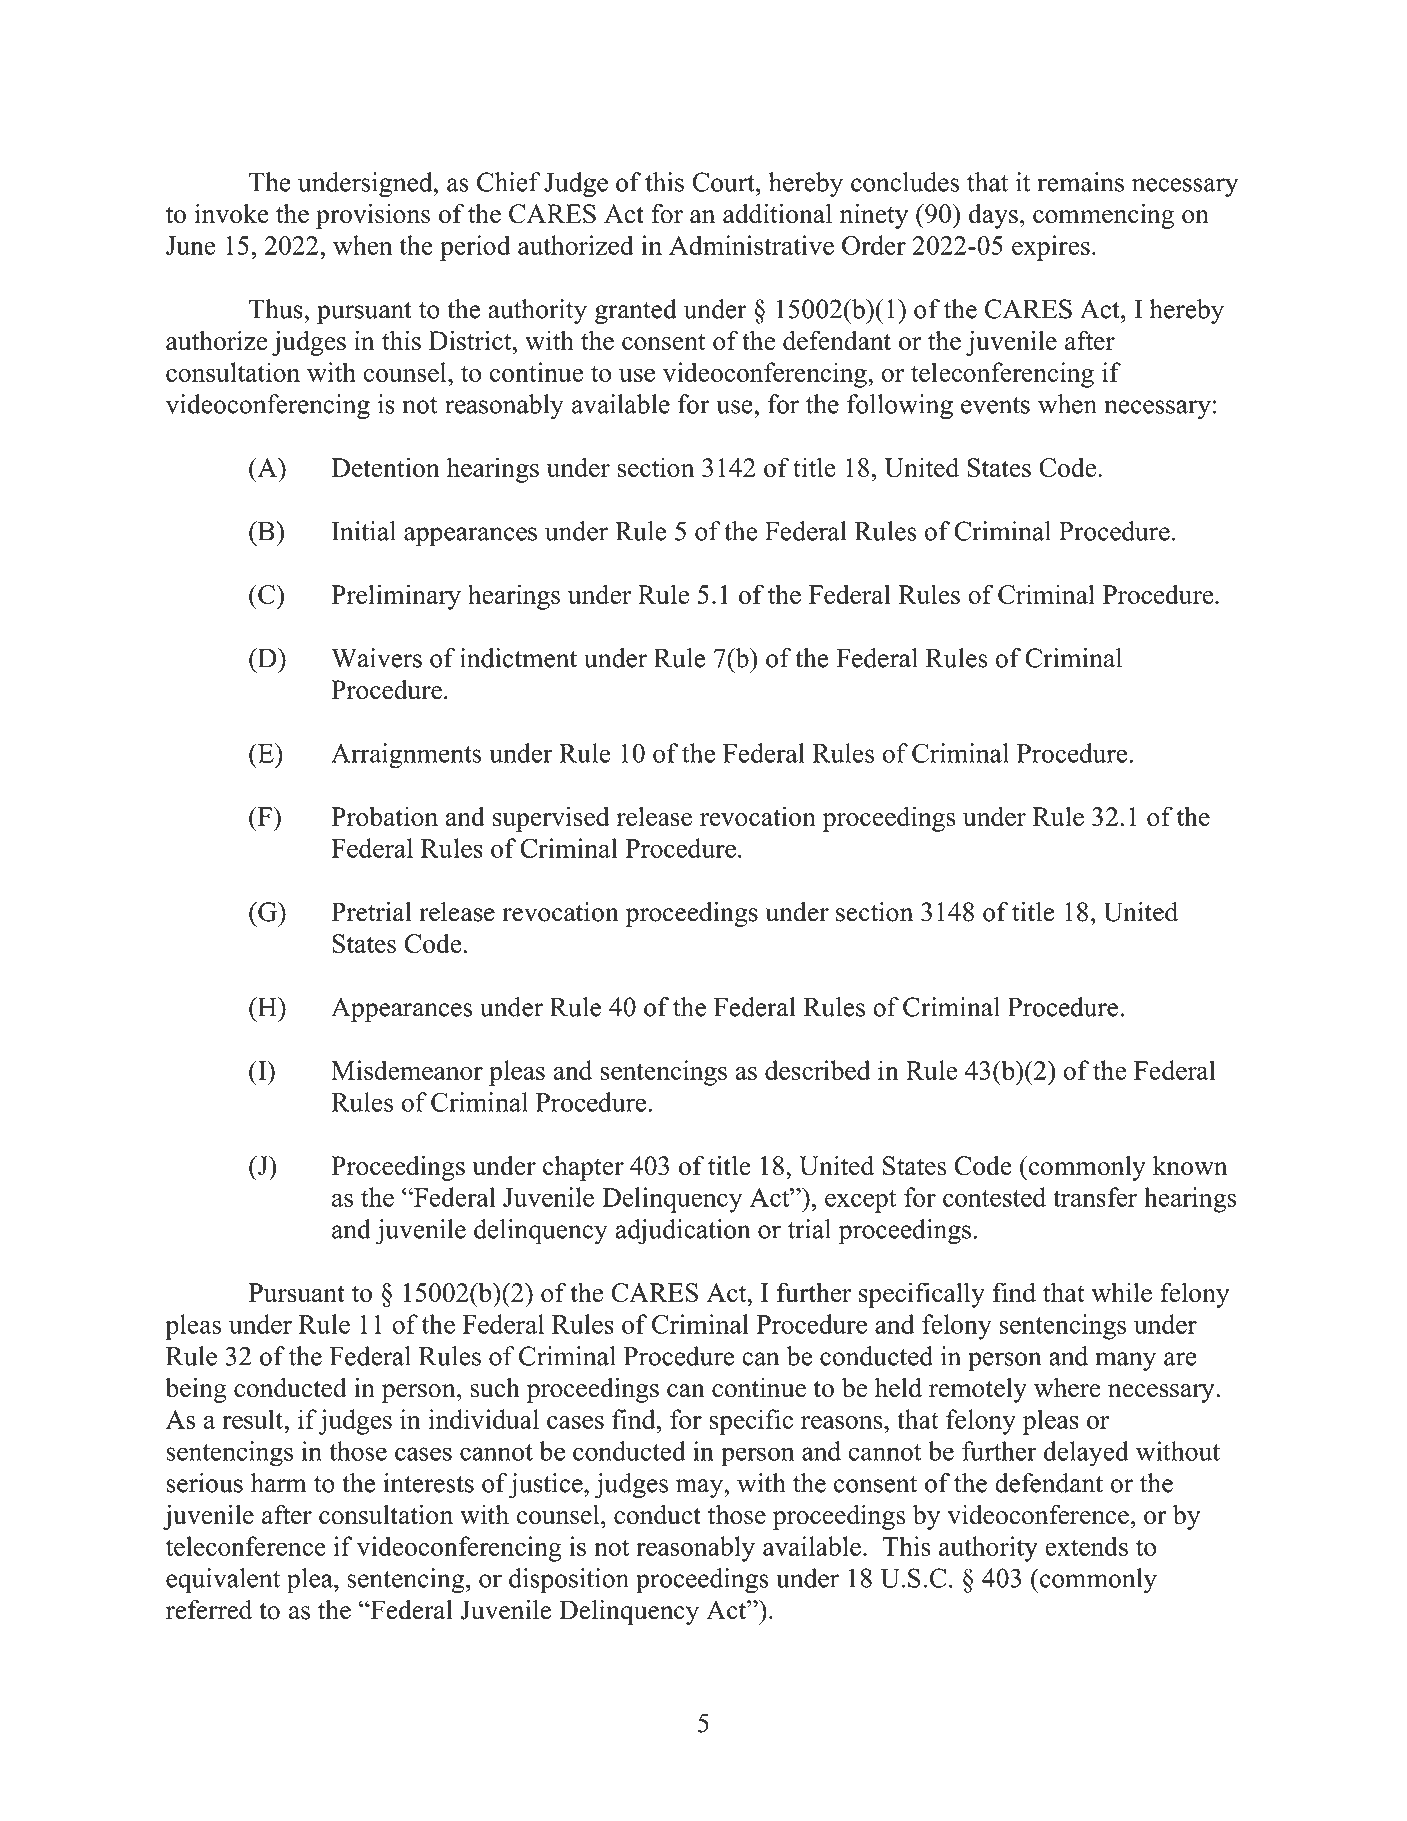  What do you see at coordinates (551, 819) in the page?
I see `supervised` at bounding box center [551, 819].
